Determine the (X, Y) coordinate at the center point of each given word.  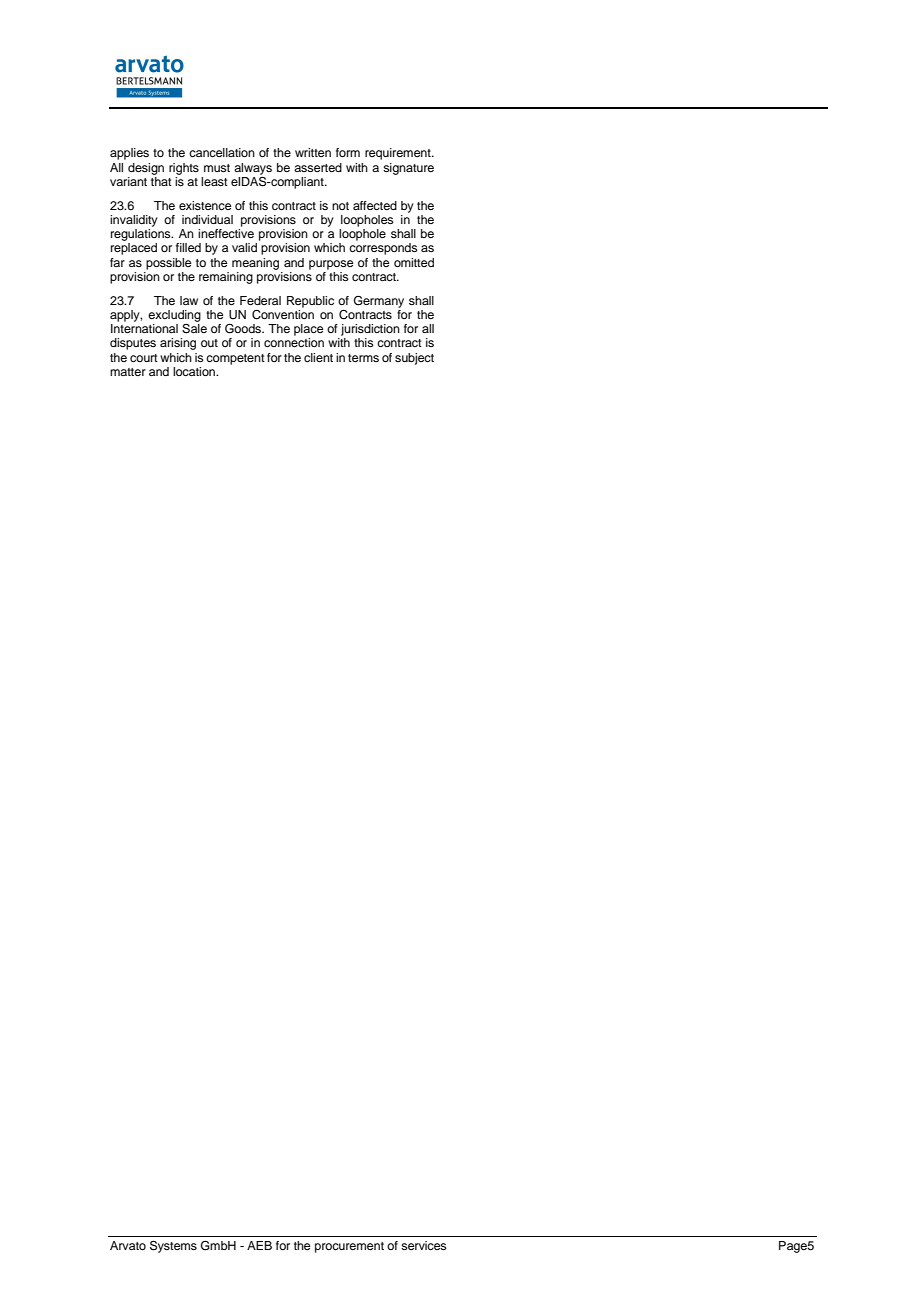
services (424, 1245)
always (253, 169)
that (161, 181)
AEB (259, 1245)
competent (235, 359)
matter (128, 372)
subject (414, 359)
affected (375, 205)
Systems (173, 1247)
